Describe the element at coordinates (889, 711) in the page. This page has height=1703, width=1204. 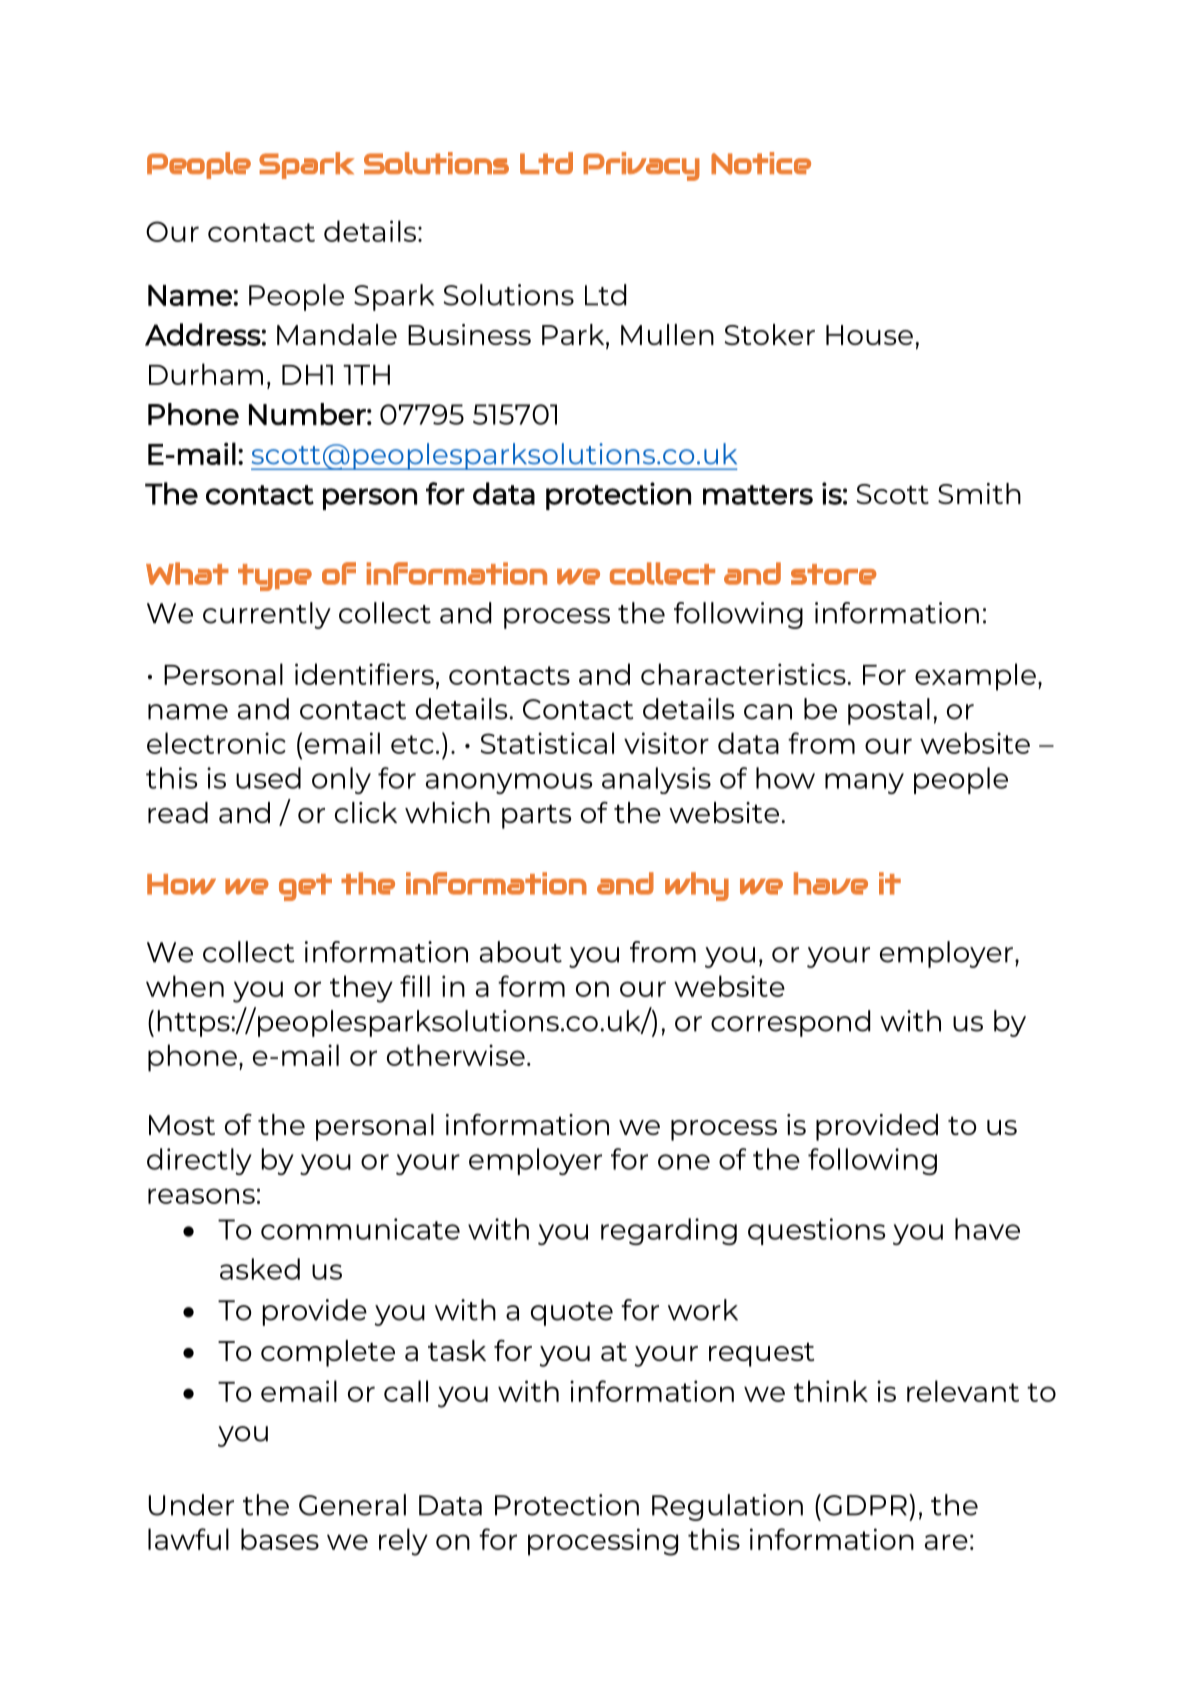
I see `postal` at that location.
